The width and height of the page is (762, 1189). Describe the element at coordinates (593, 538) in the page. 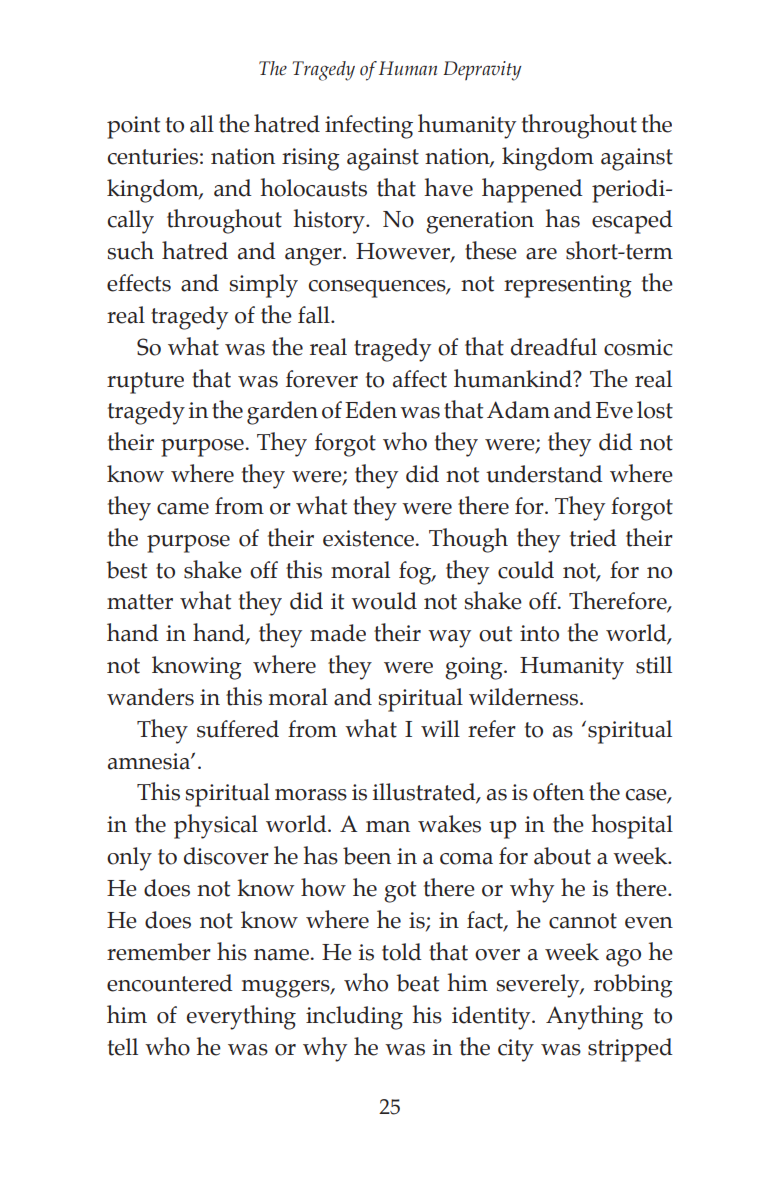

I see `tried` at that location.
